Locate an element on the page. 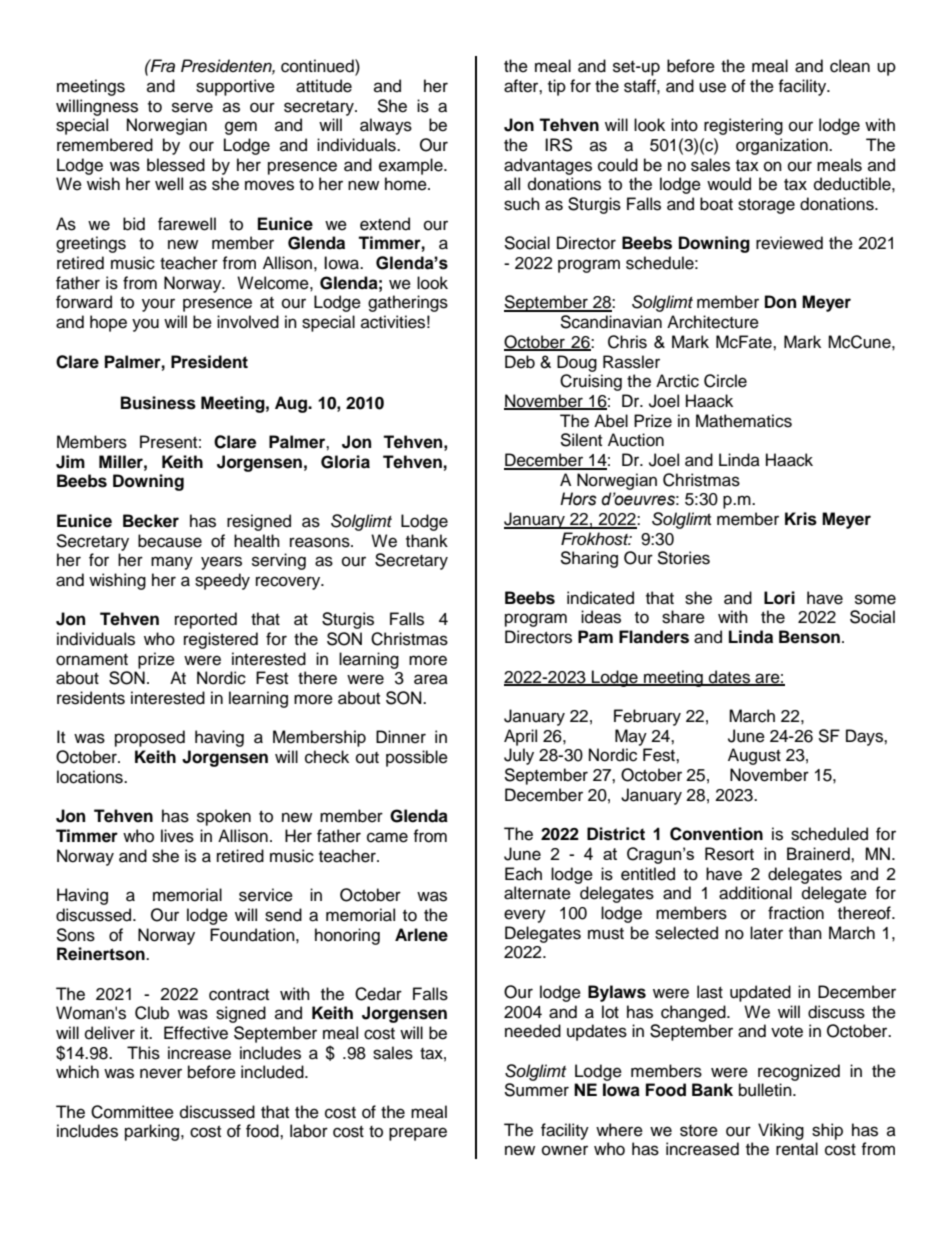 The width and height of the document is (952, 1233). reported is located at coordinates (206, 620).
